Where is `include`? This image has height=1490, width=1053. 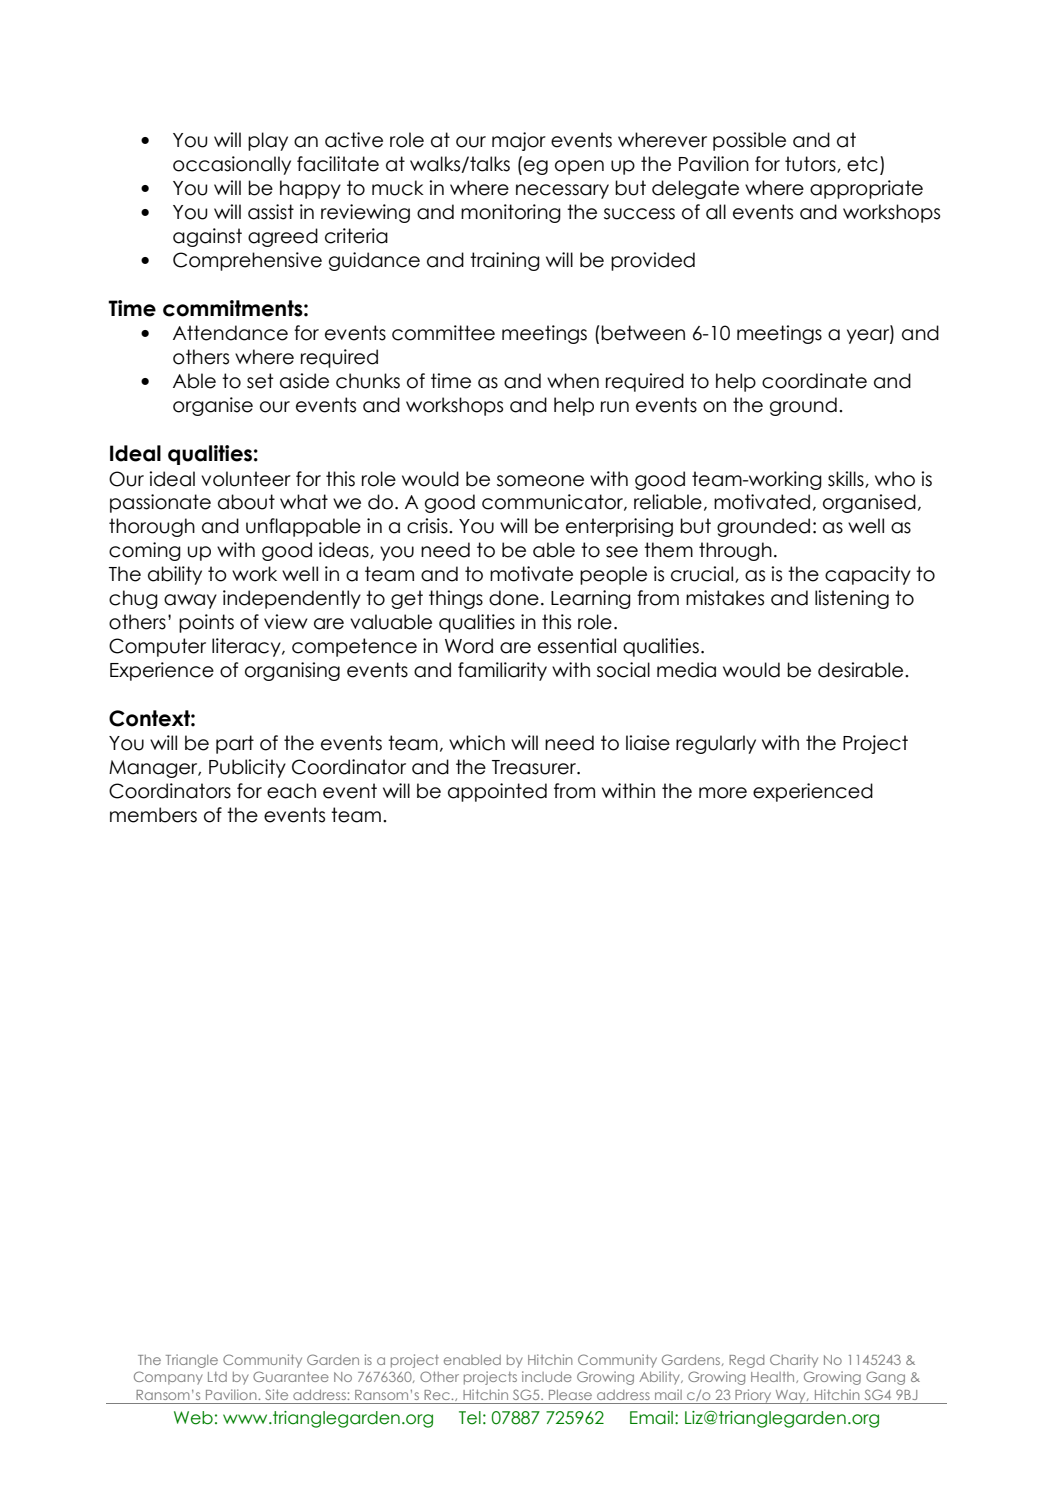
include is located at coordinates (547, 1376).
